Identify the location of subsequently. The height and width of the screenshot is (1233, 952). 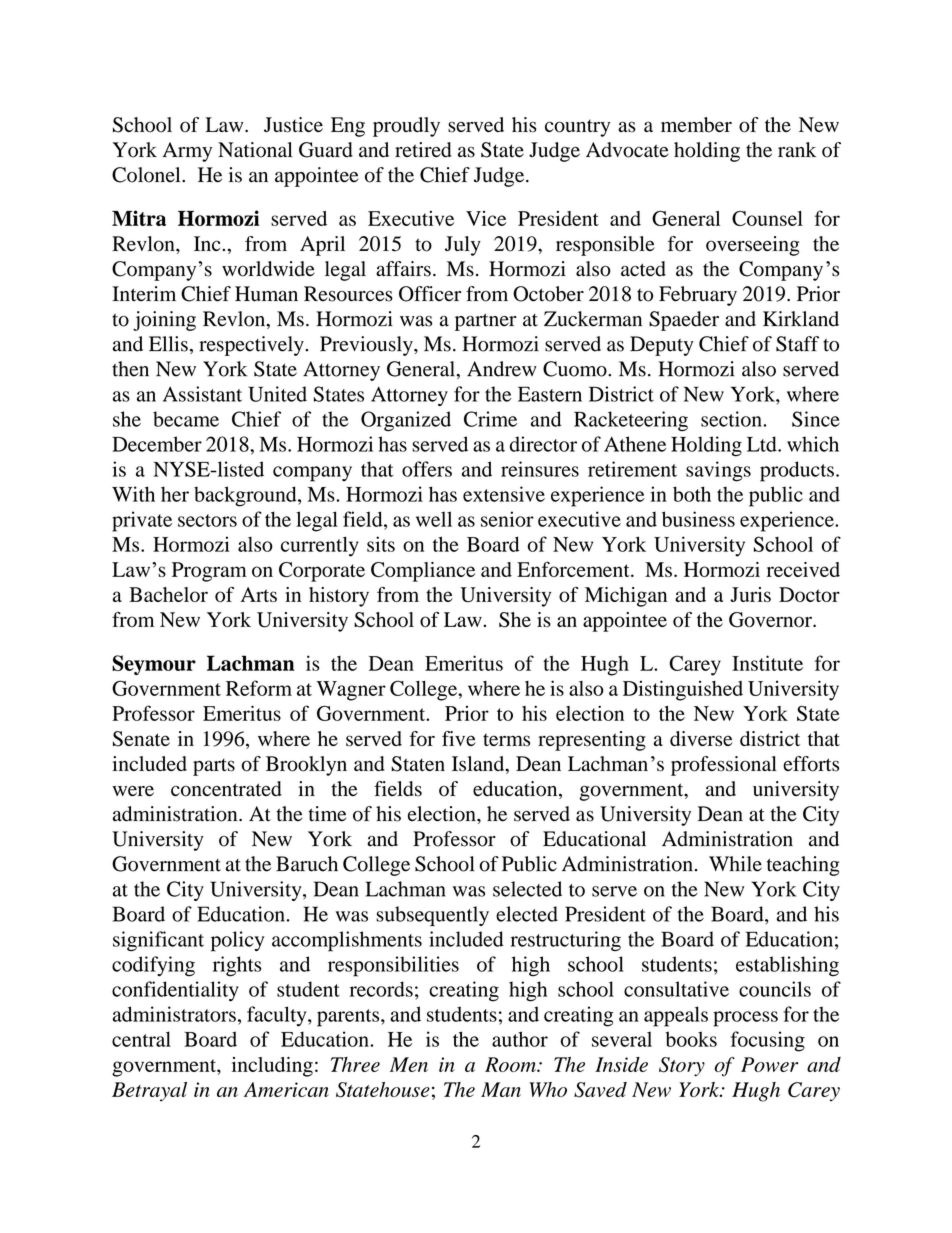
(432, 916).
